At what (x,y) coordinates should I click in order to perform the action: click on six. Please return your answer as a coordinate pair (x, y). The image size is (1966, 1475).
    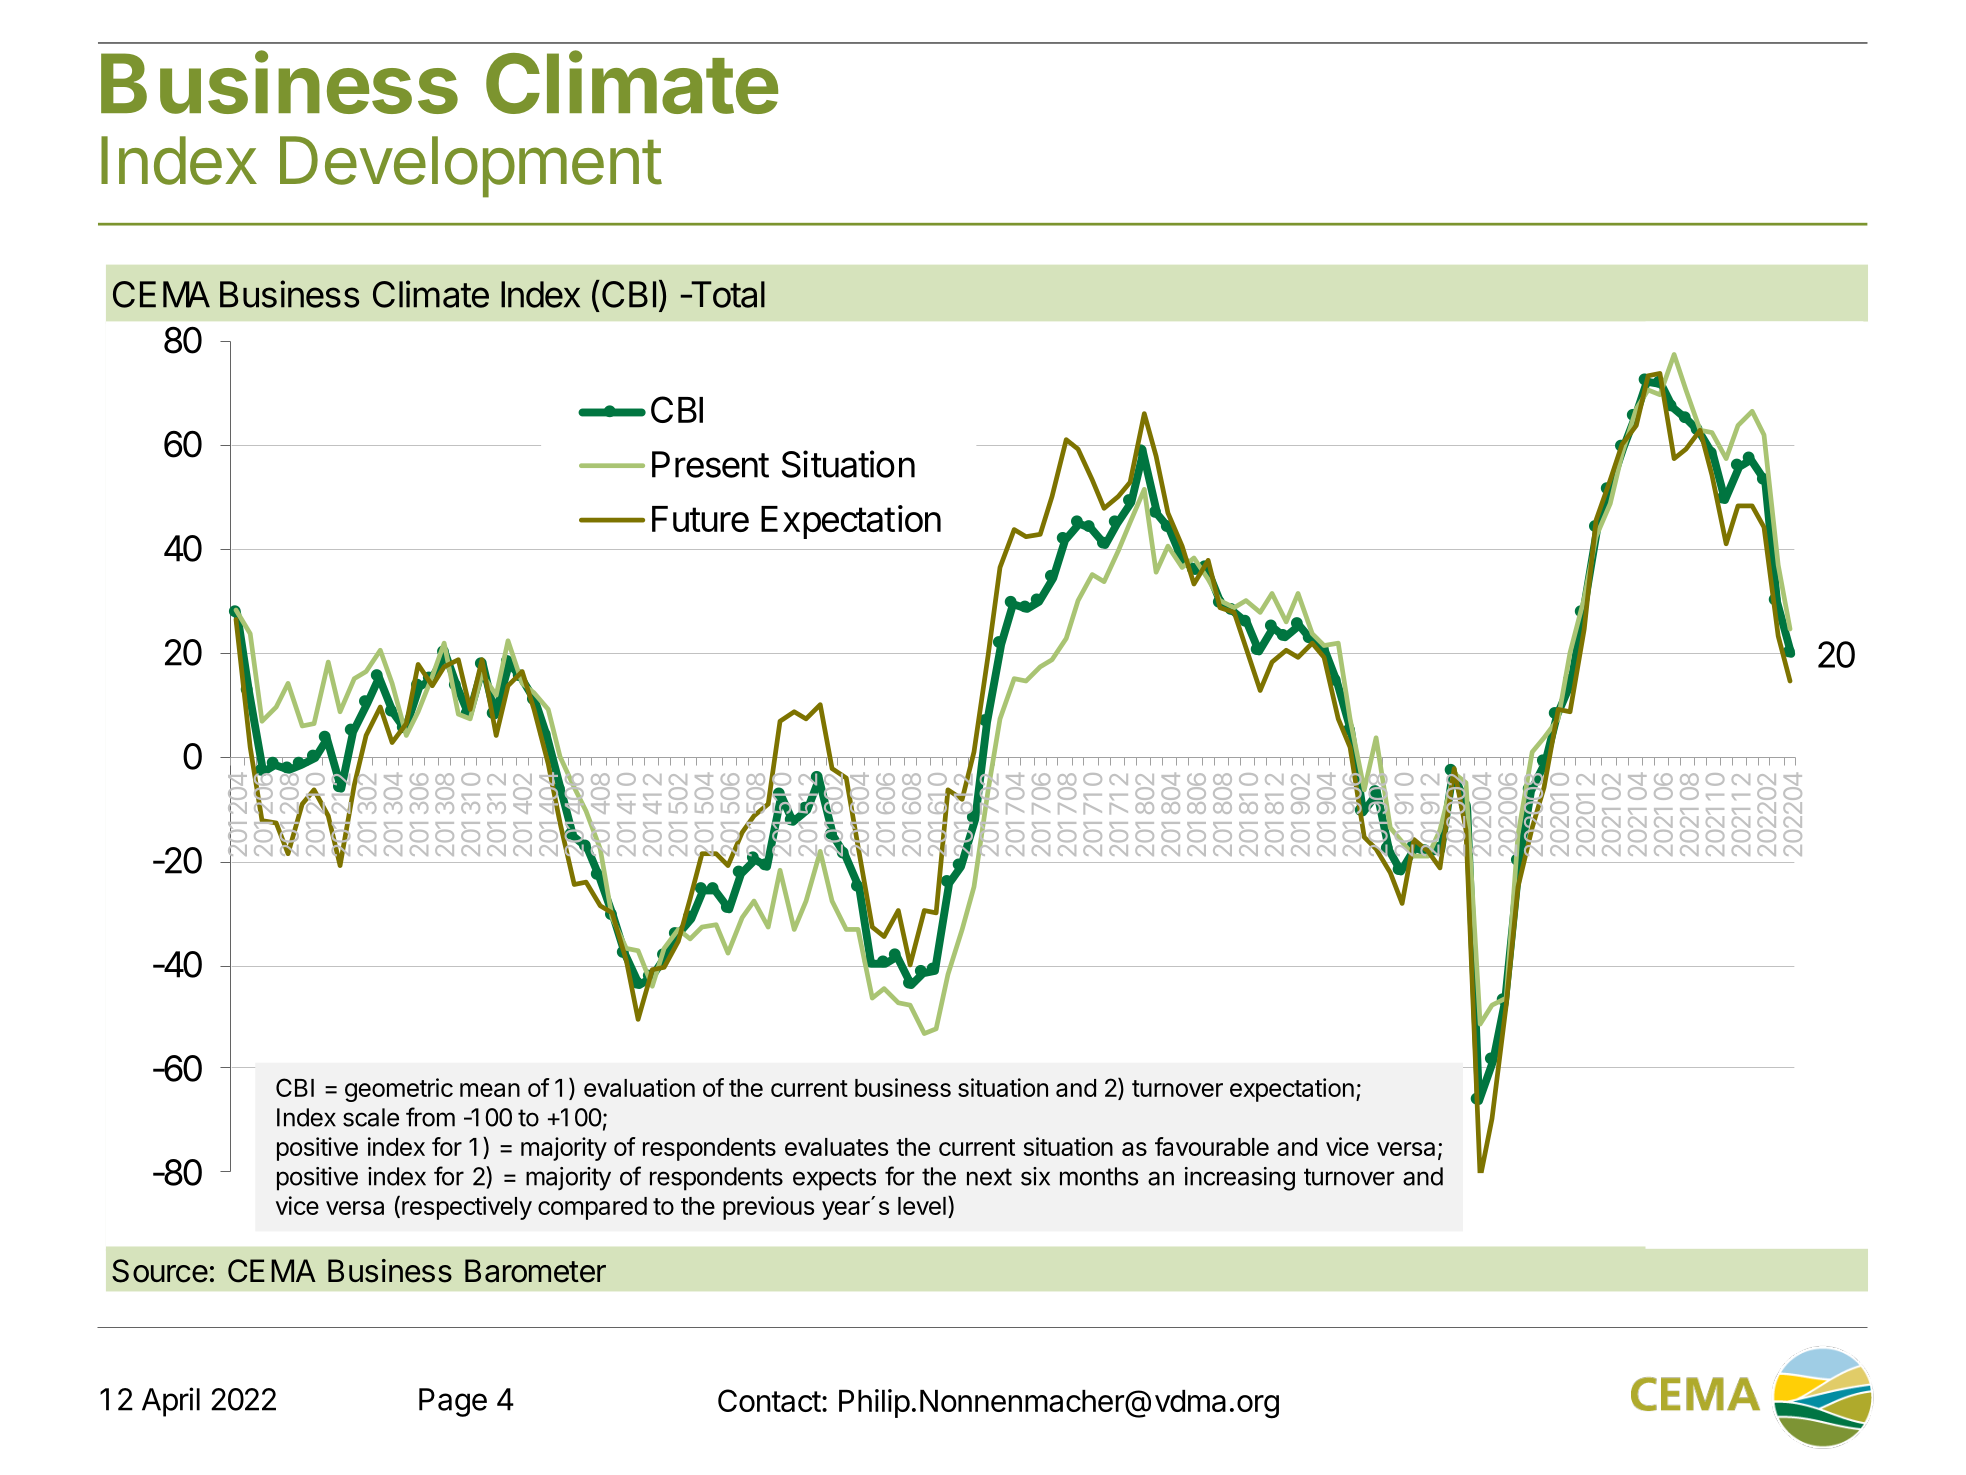
    Looking at the image, I should click on (1035, 1176).
